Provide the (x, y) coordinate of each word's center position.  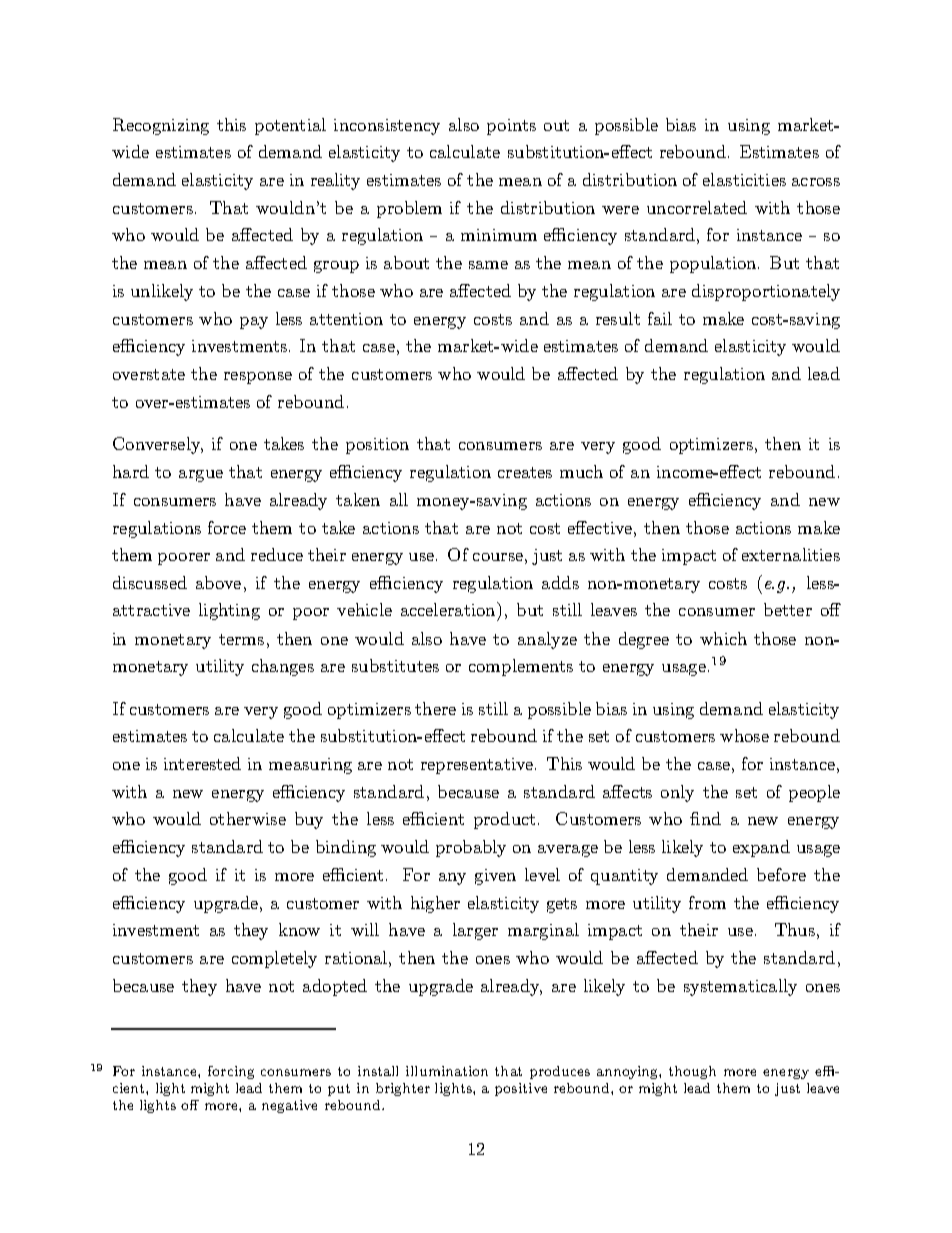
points (511, 127)
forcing (231, 1072)
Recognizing (161, 126)
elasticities (744, 179)
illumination (447, 1071)
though (692, 1072)
